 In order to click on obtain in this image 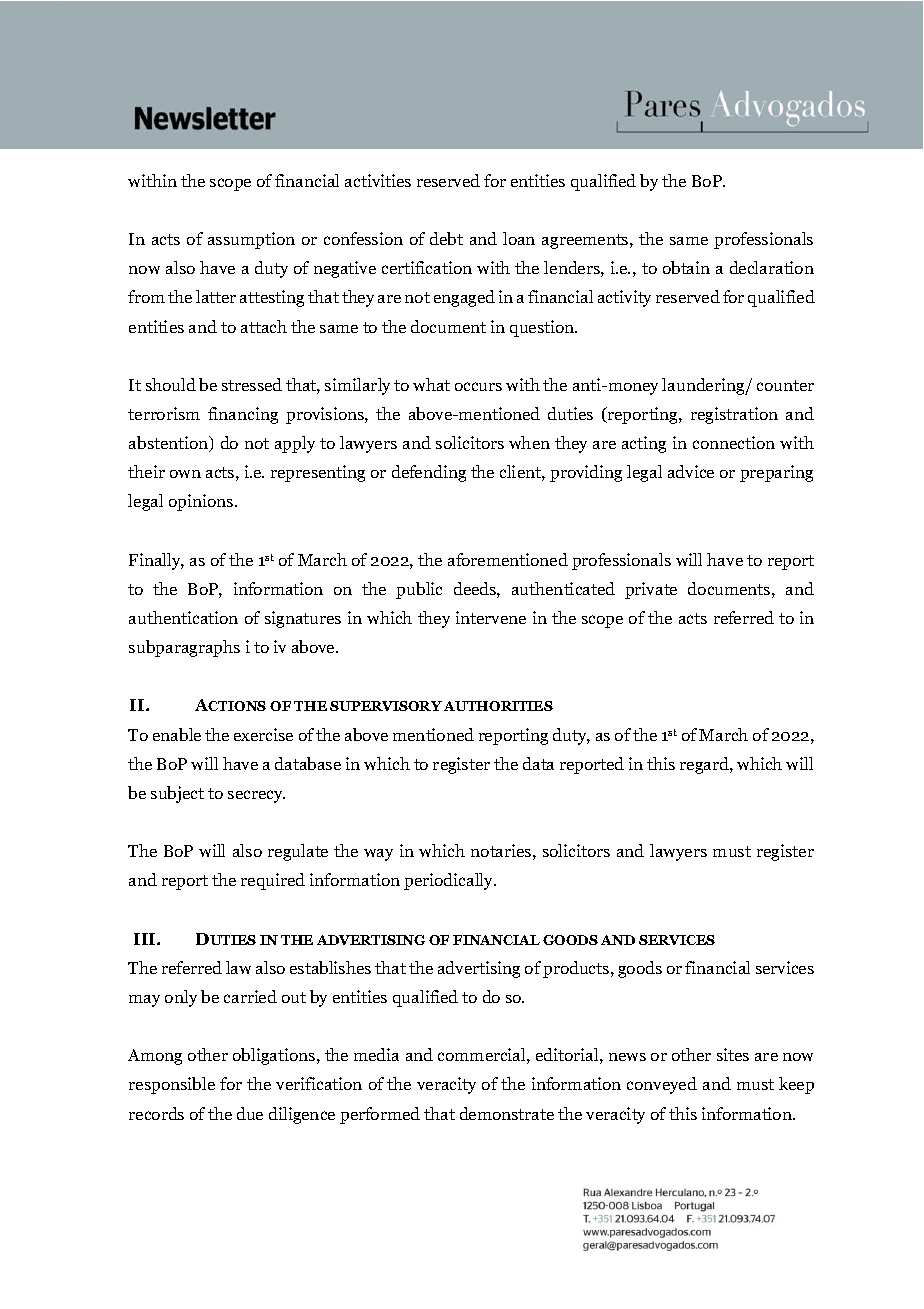, I will do `click(686, 267)`.
